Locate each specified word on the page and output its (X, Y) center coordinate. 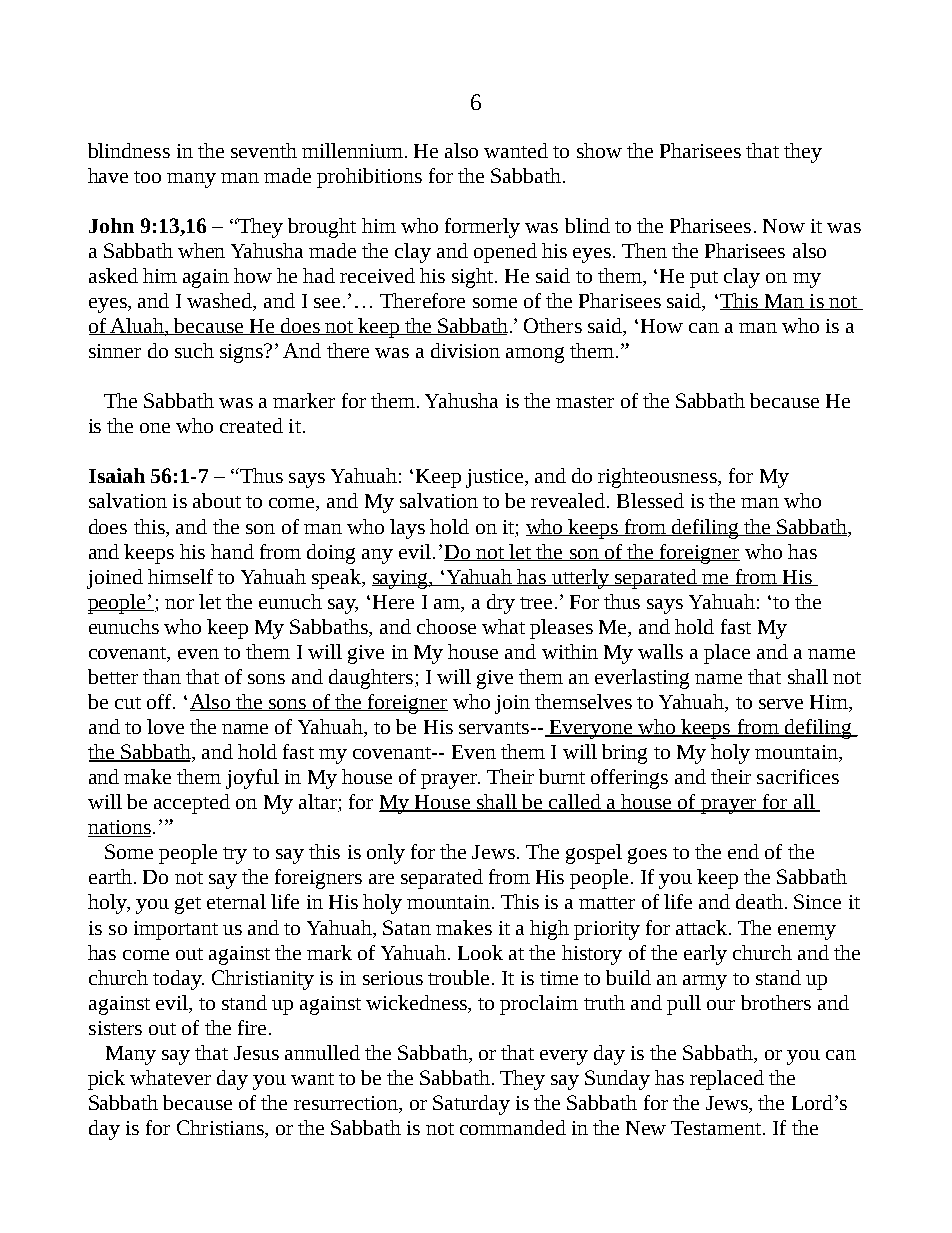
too (147, 177)
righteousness (658, 478)
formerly (482, 228)
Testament (717, 1128)
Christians (221, 1129)
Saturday (471, 1105)
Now (784, 226)
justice (496, 478)
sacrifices (798, 776)
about (217, 500)
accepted (192, 804)
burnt (562, 776)
